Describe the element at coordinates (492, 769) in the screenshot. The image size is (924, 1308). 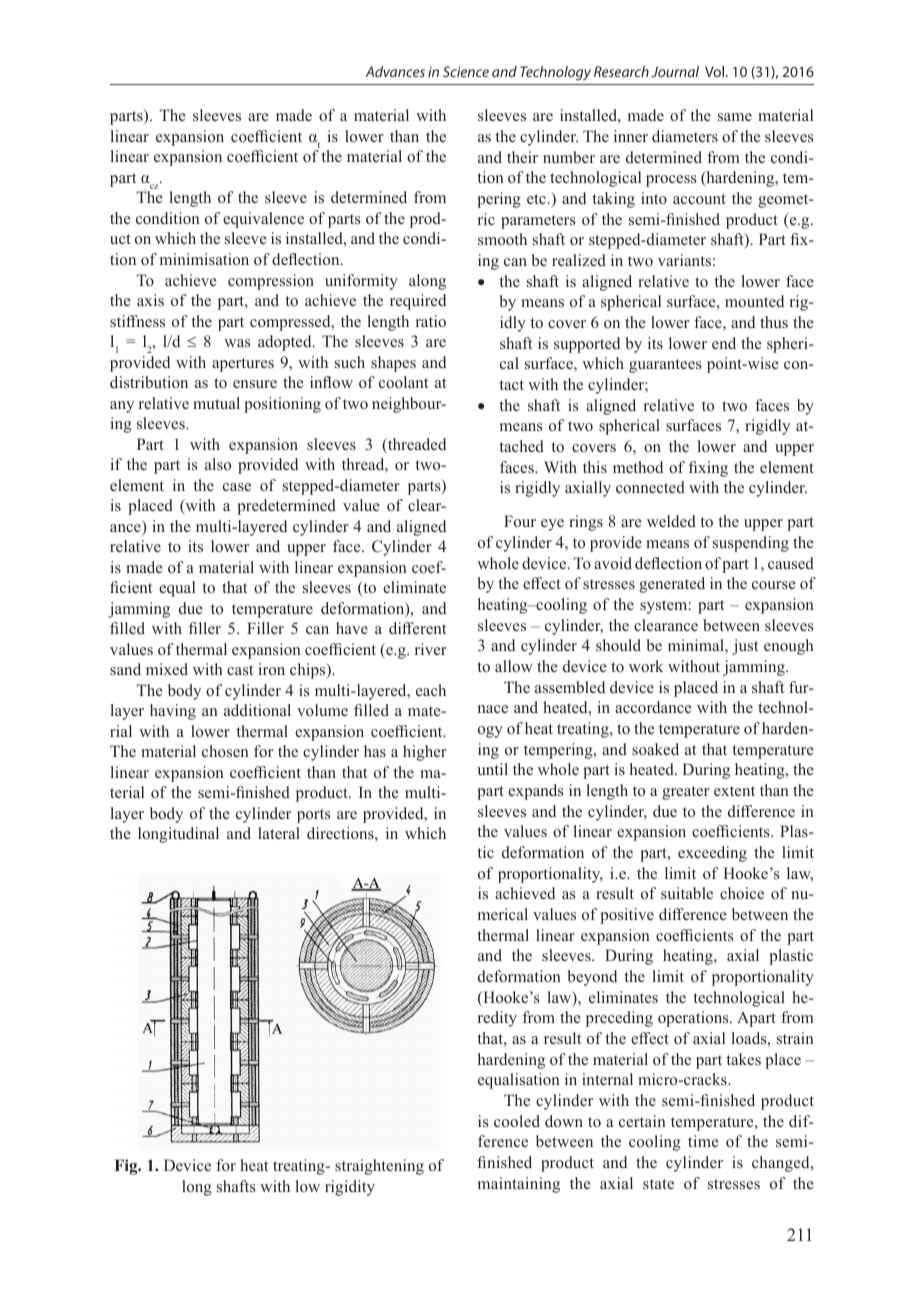
I see `until` at that location.
